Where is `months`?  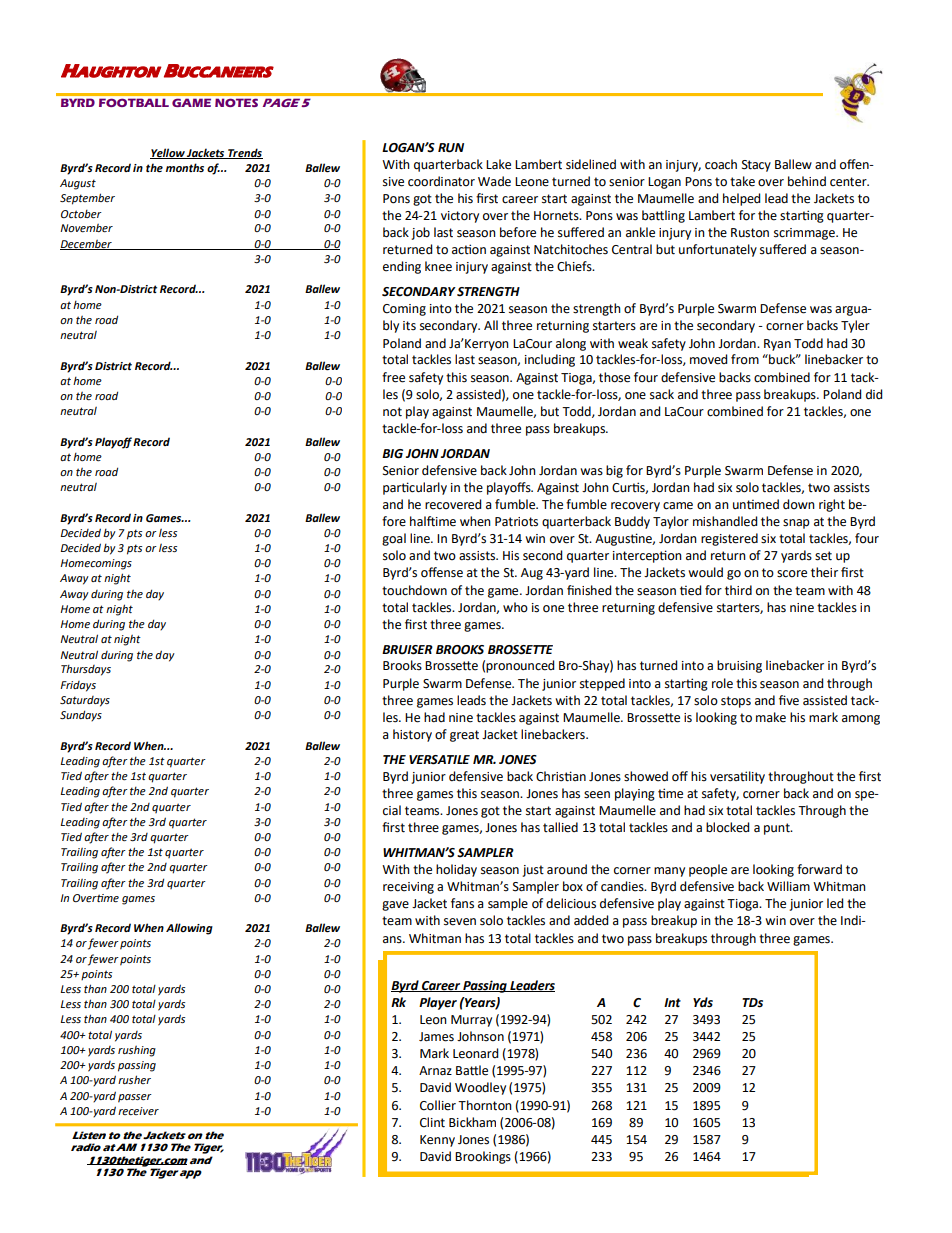
months is located at coordinates (185, 167).
